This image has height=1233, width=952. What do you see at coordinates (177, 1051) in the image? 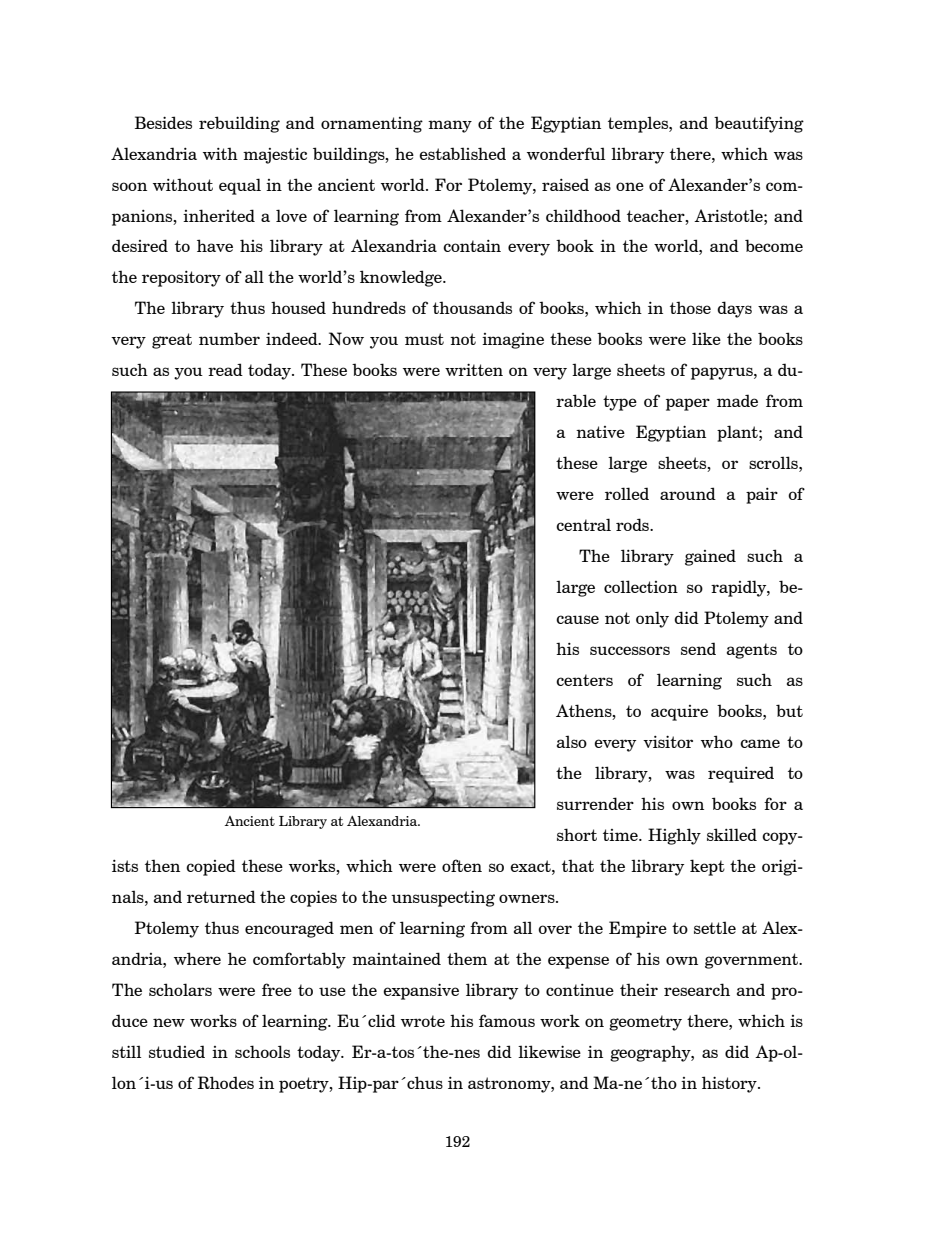
I see `studied` at bounding box center [177, 1051].
